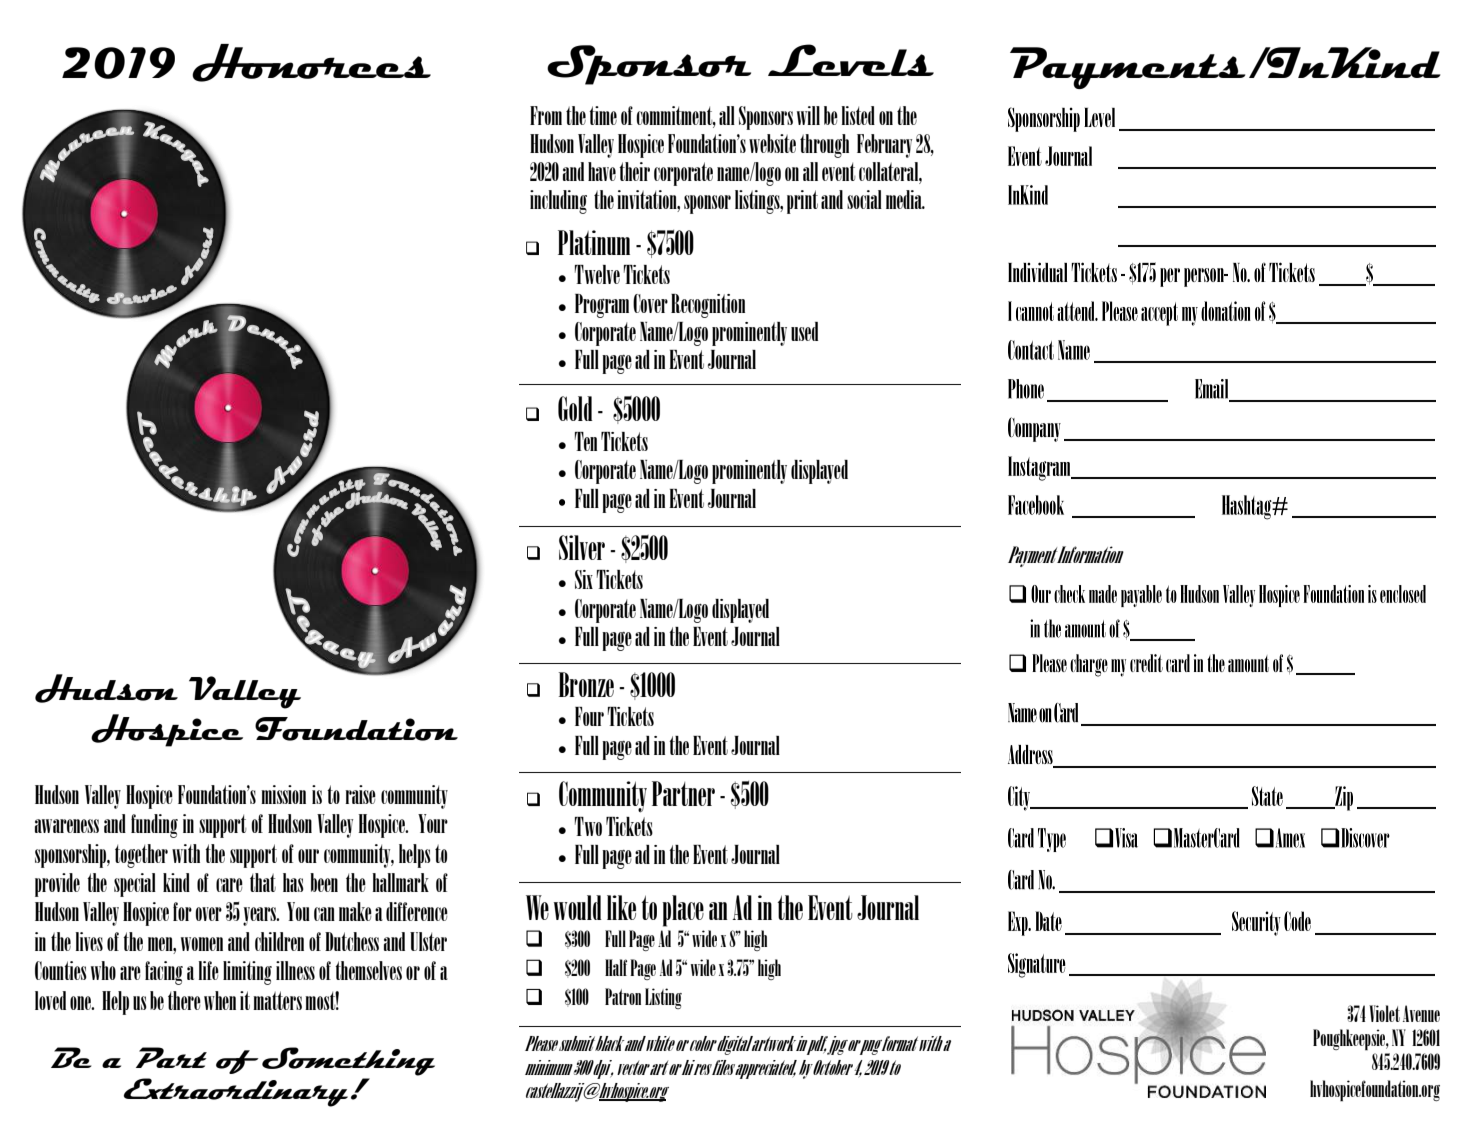  What do you see at coordinates (589, 716) in the screenshot?
I see `Four` at bounding box center [589, 716].
